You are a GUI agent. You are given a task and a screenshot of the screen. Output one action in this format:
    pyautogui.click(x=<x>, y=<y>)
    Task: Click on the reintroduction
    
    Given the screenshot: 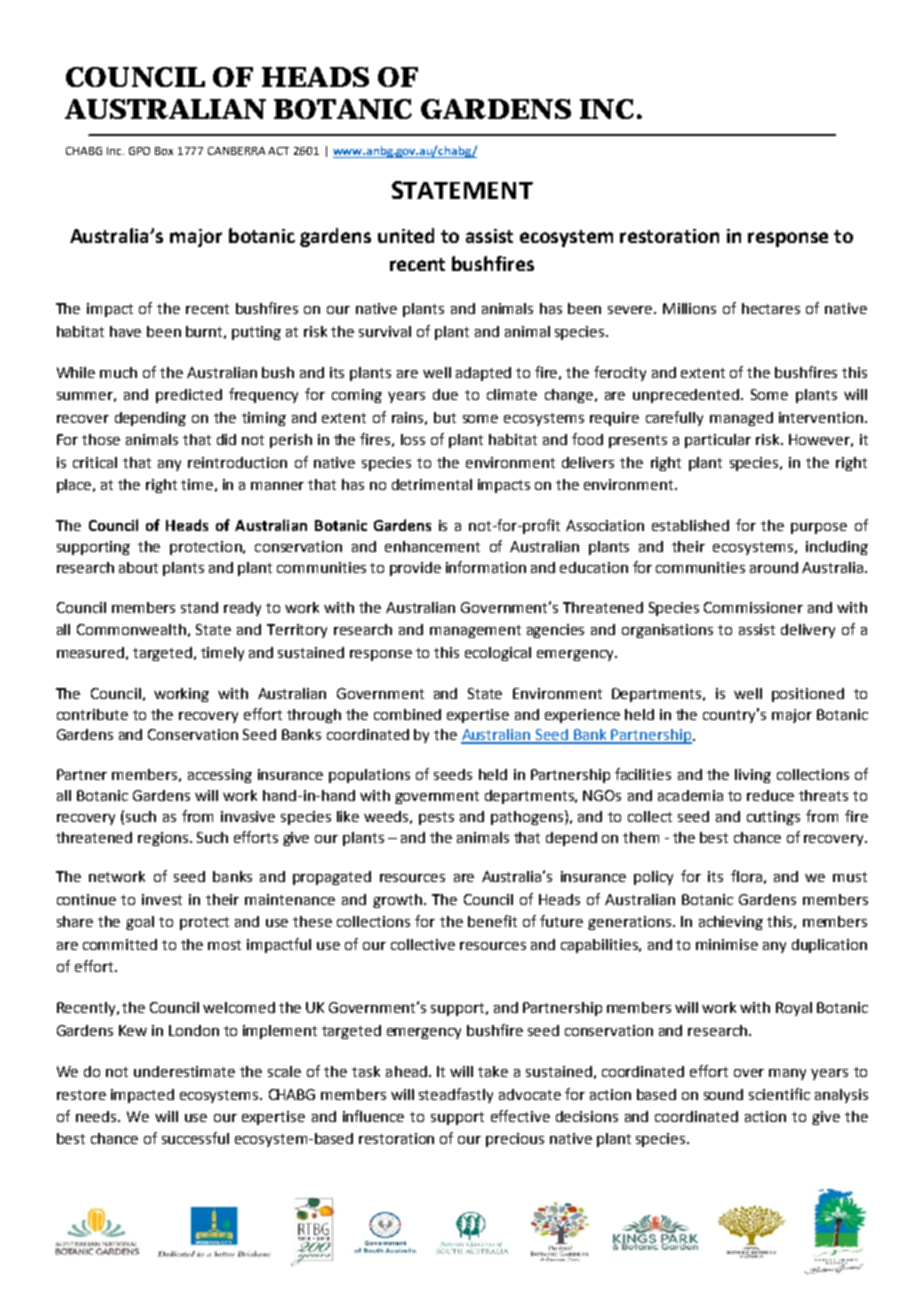 What is the action you would take?
    pyautogui.click(x=237, y=462)
